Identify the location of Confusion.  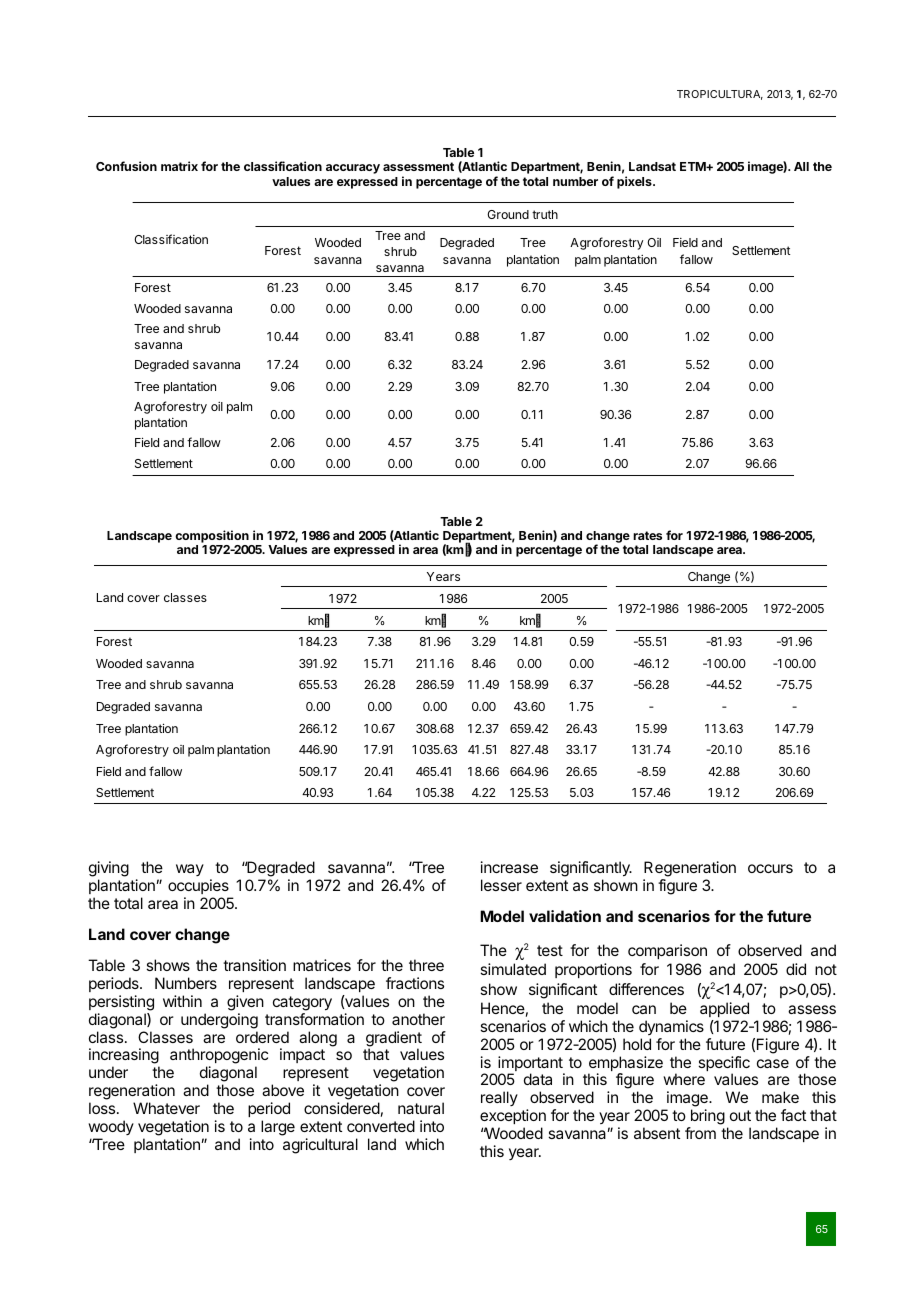
(126, 166).
